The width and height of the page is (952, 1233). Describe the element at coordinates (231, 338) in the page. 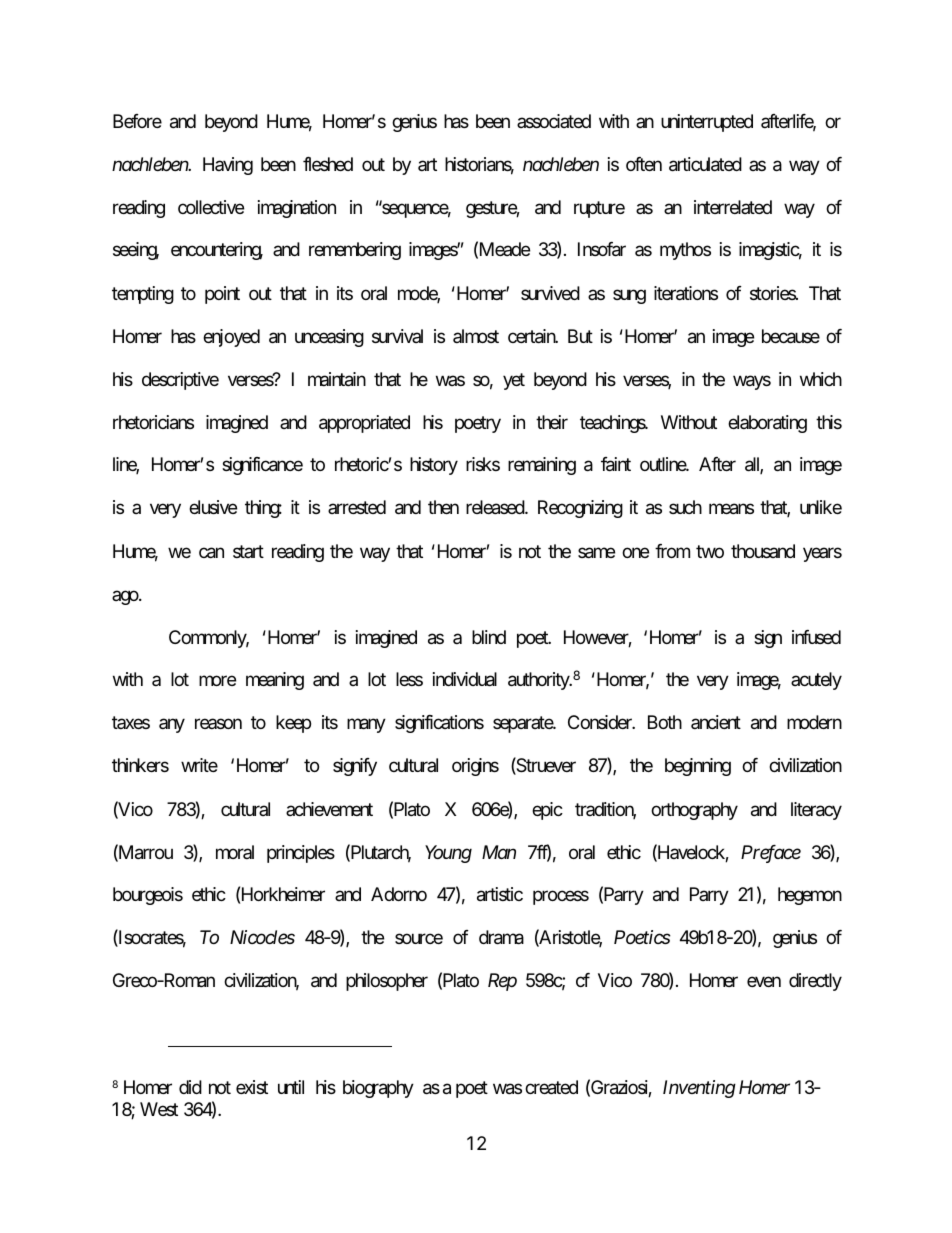

I see `enjoyed` at that location.
